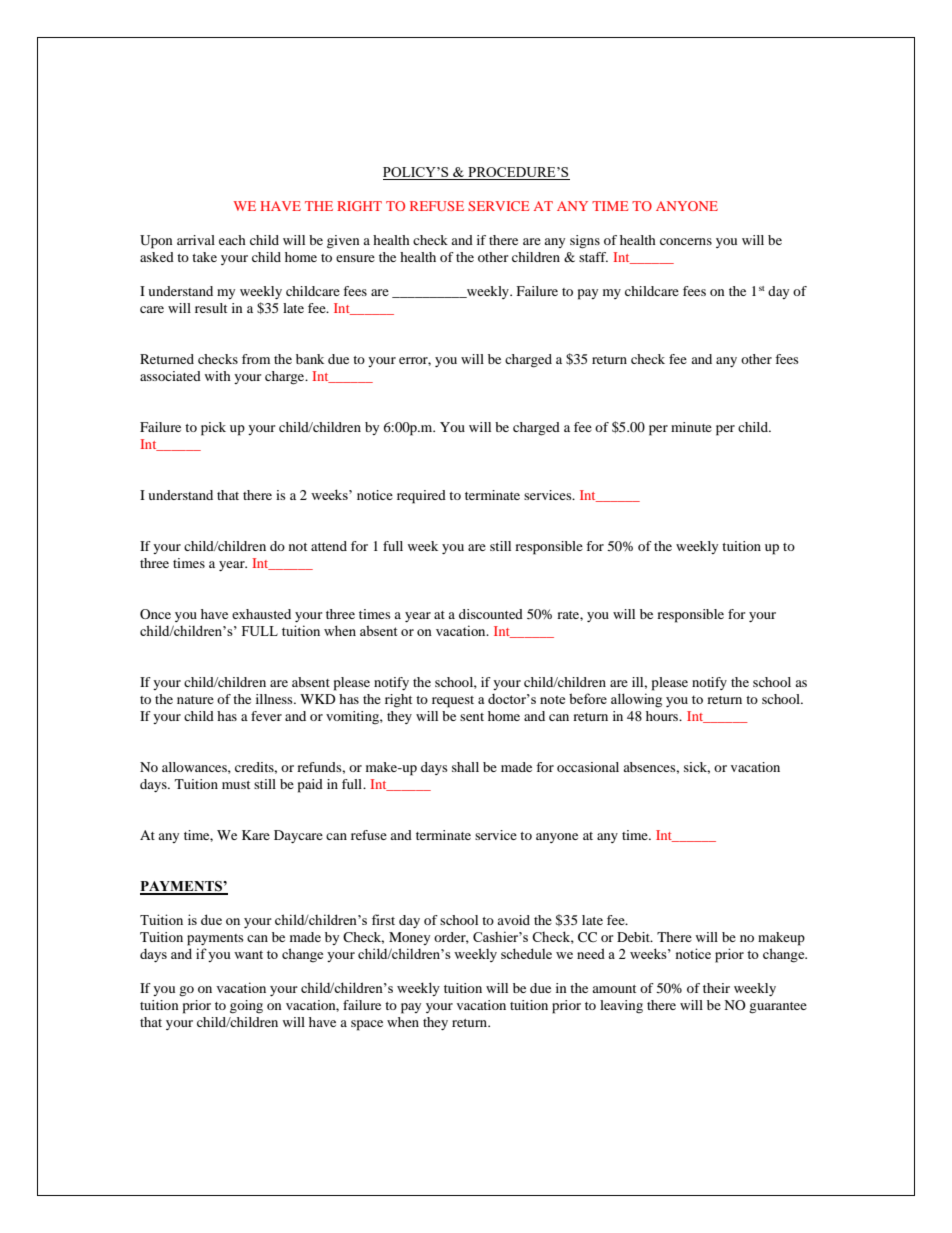 The width and height of the screenshot is (952, 1233). I want to click on their, so click(716, 988).
